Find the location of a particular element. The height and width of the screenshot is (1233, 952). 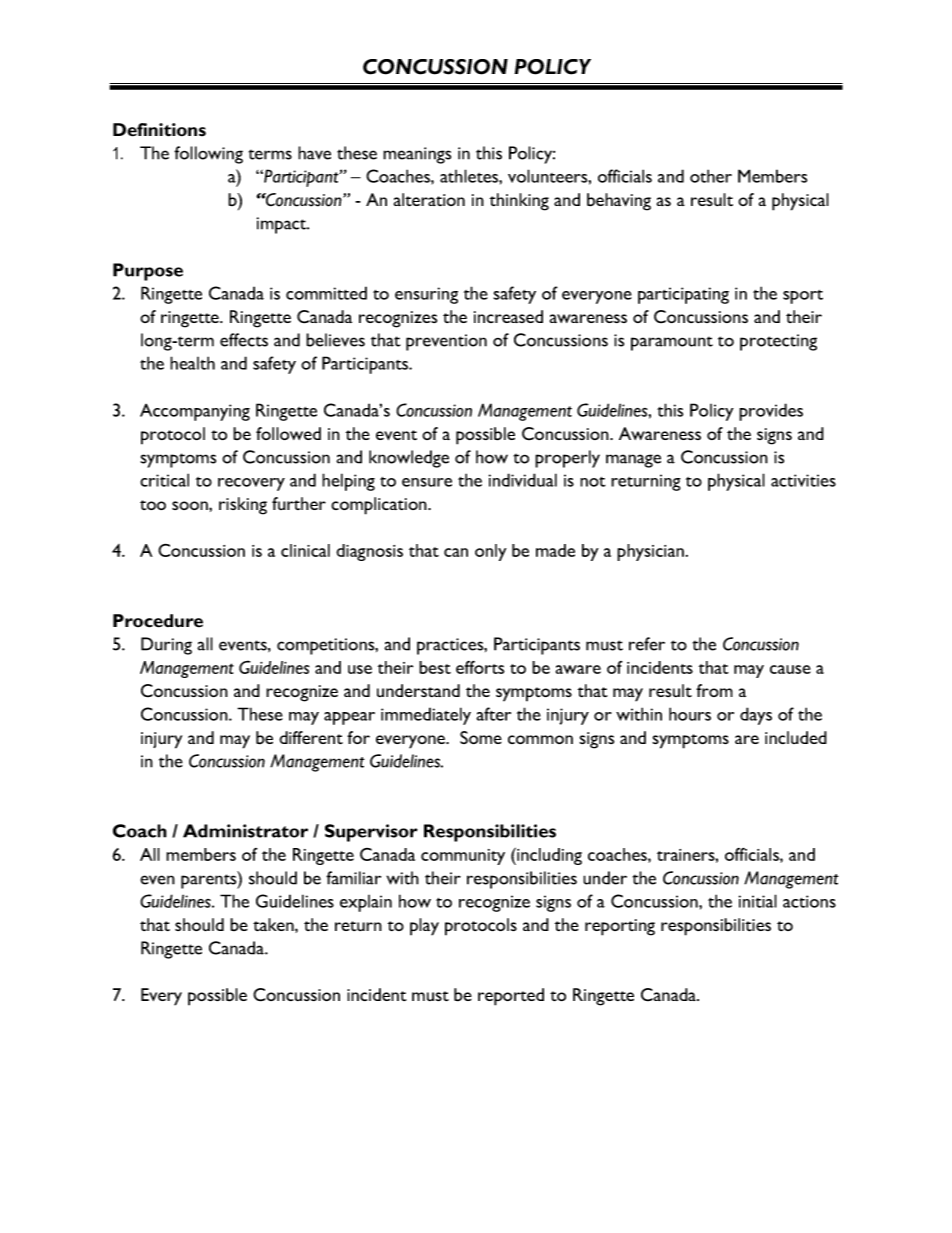

explain is located at coordinates (366, 903).
